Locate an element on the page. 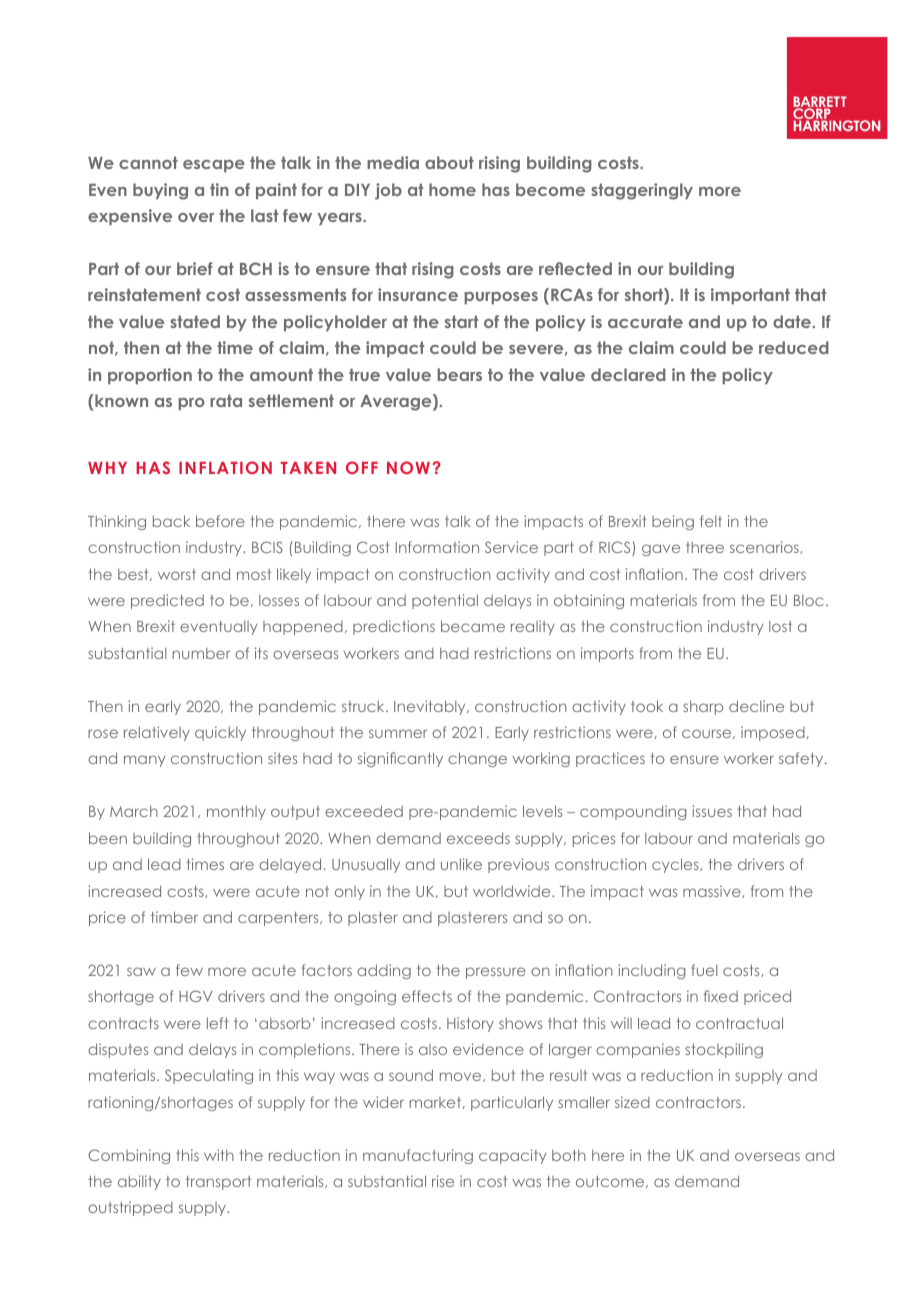 The image size is (924, 1308). transport is located at coordinates (218, 1183).
